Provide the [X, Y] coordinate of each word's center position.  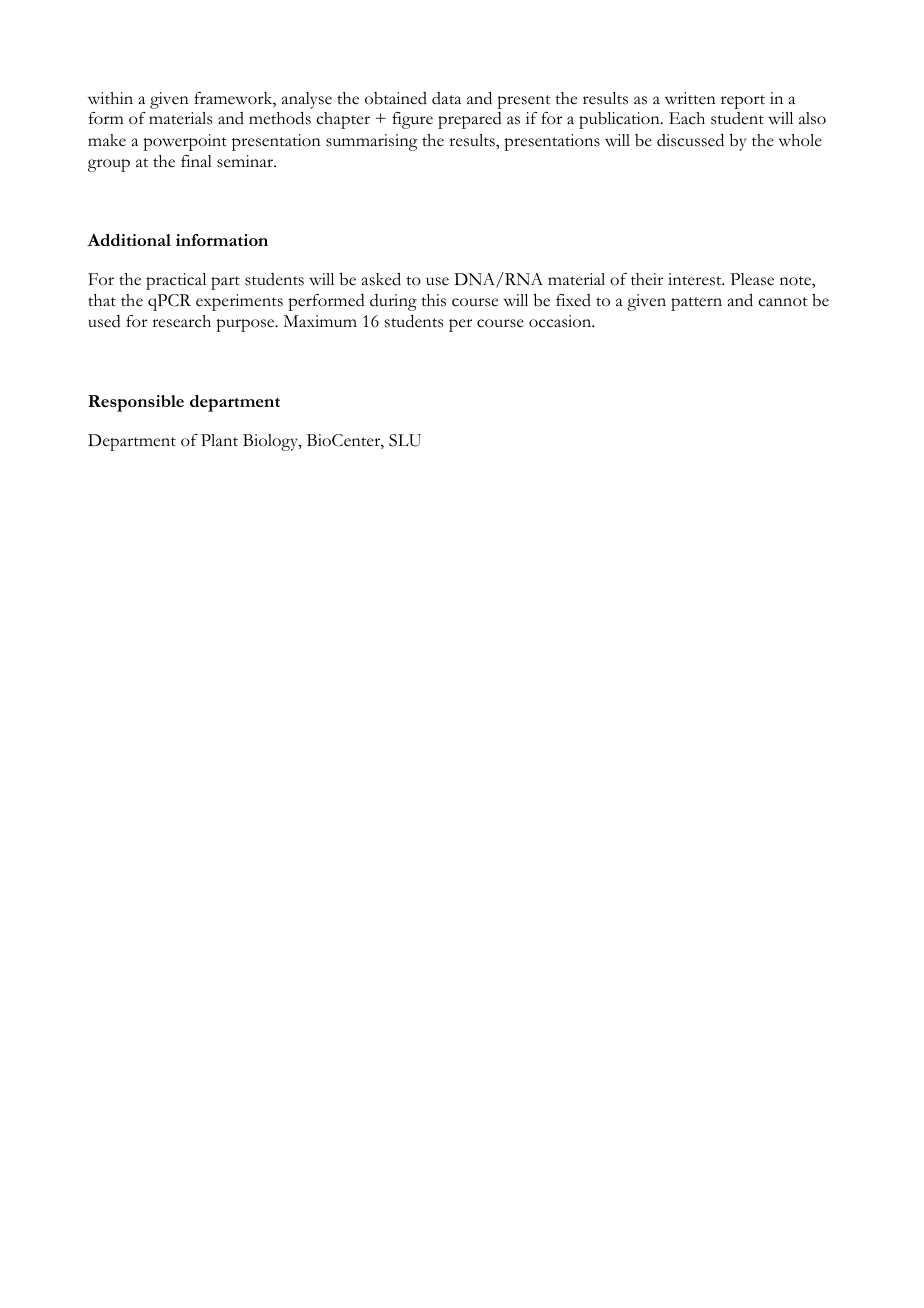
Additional [129, 240]
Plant [219, 440]
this [433, 300]
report [743, 102]
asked [381, 279]
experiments [239, 302]
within [110, 98]
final [196, 161]
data [446, 98]
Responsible [136, 403]
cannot [783, 302]
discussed [690, 140]
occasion [561, 321]
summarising [371, 142]
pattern [696, 304]
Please [752, 279]
